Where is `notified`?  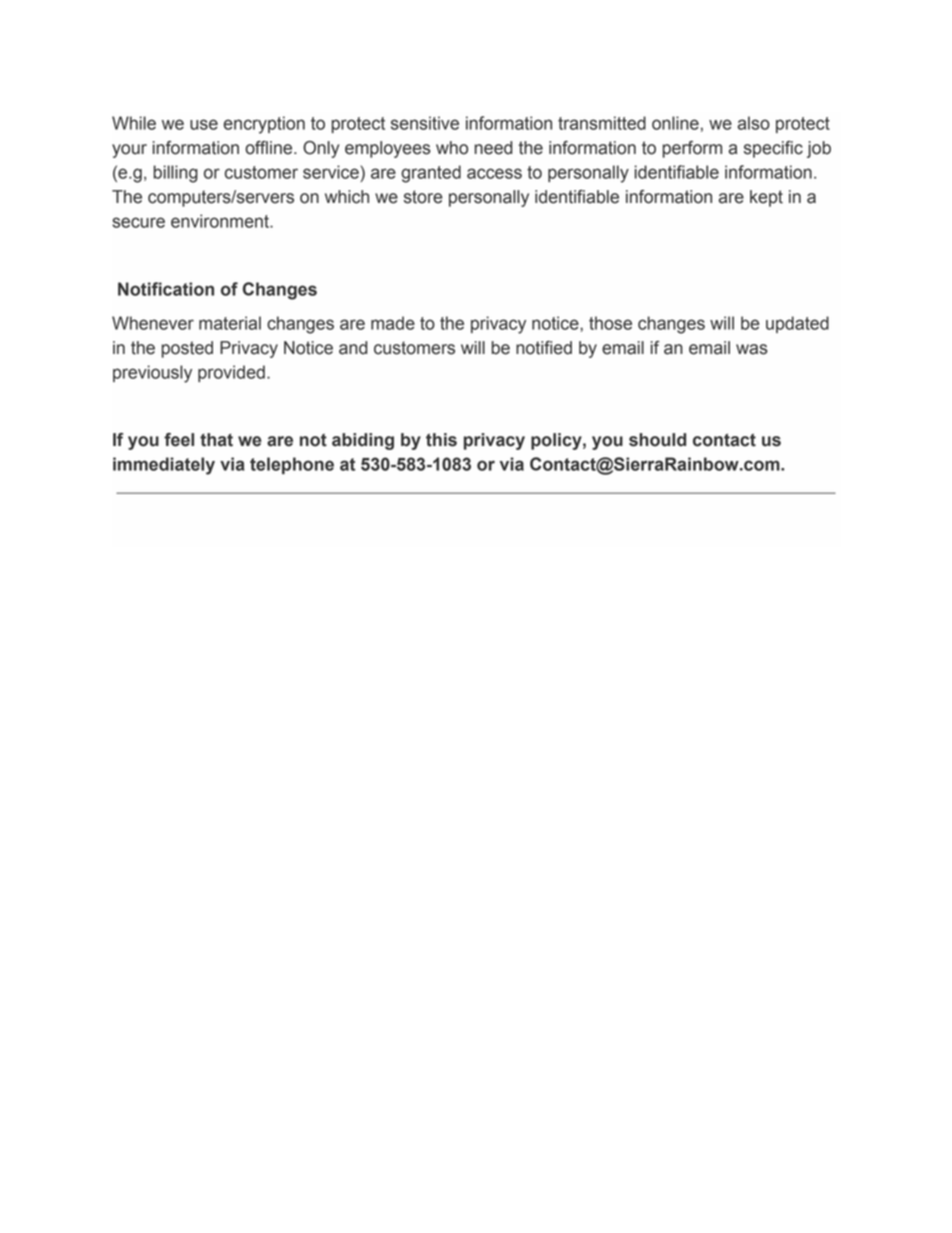
notified is located at coordinates (544, 348).
